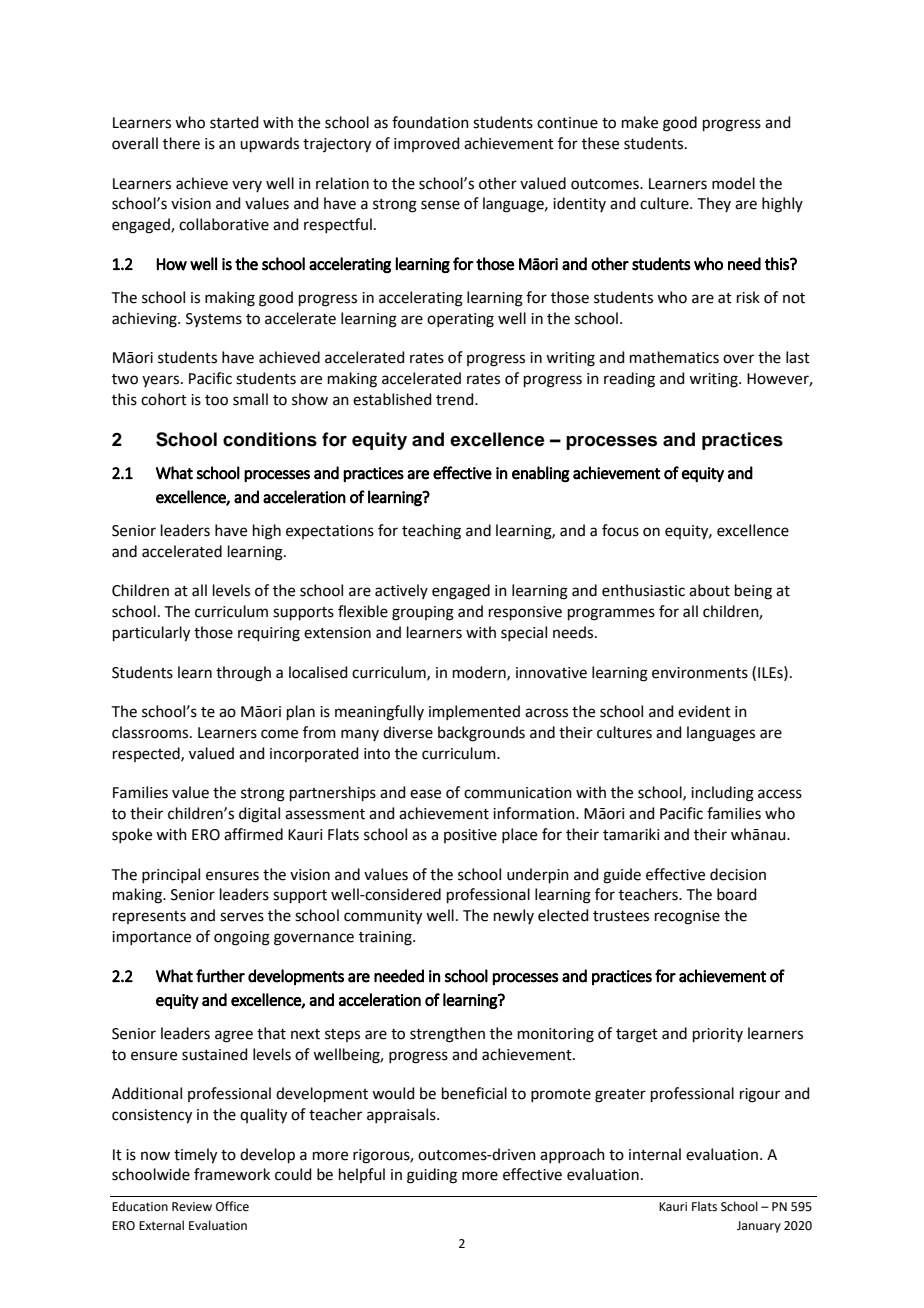 The height and width of the document is (1308, 924). Describe the element at coordinates (192, 1207) in the document. I see `Review` at that location.
